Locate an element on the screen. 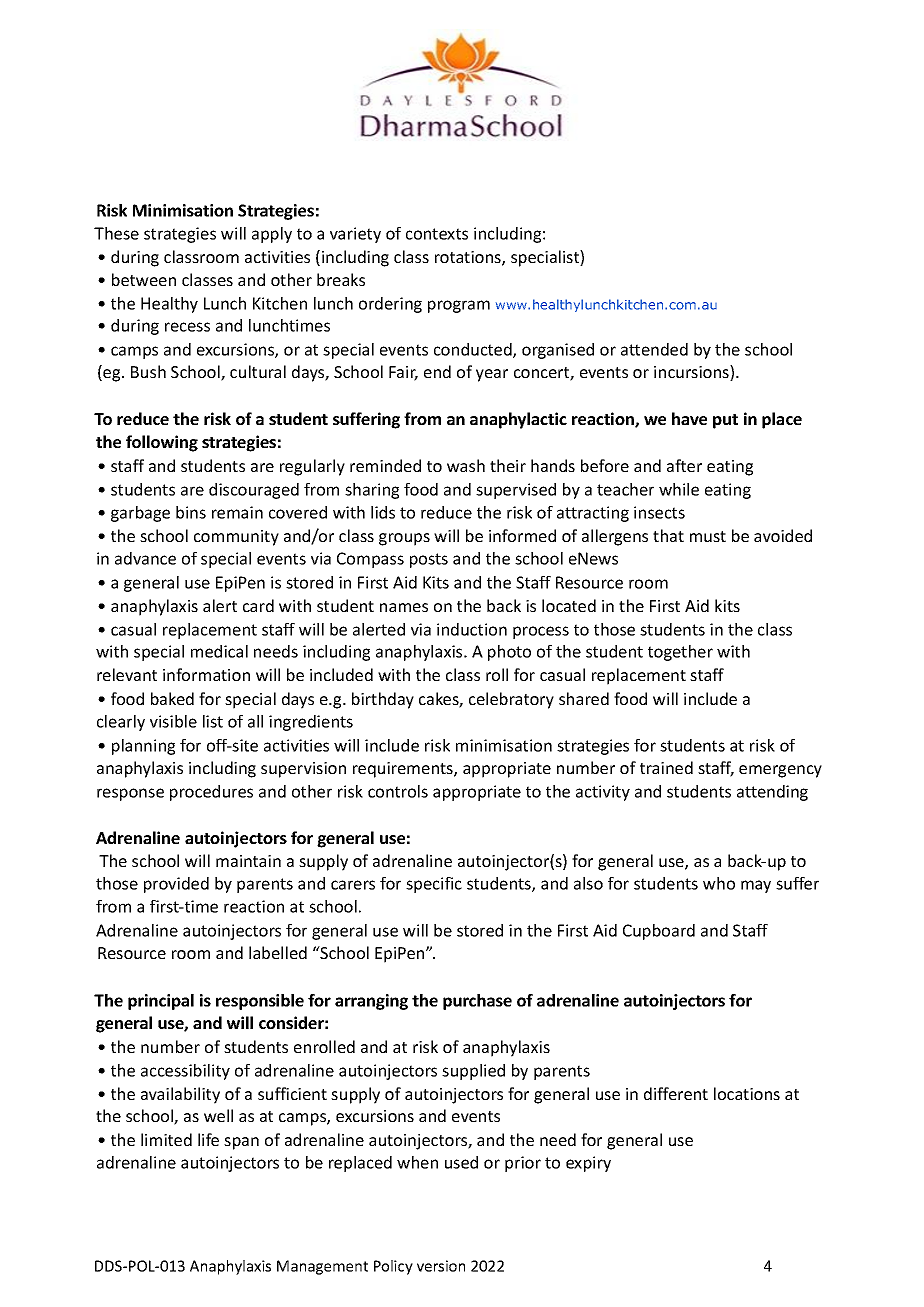 The image size is (924, 1307). requirements is located at coordinates (404, 770).
